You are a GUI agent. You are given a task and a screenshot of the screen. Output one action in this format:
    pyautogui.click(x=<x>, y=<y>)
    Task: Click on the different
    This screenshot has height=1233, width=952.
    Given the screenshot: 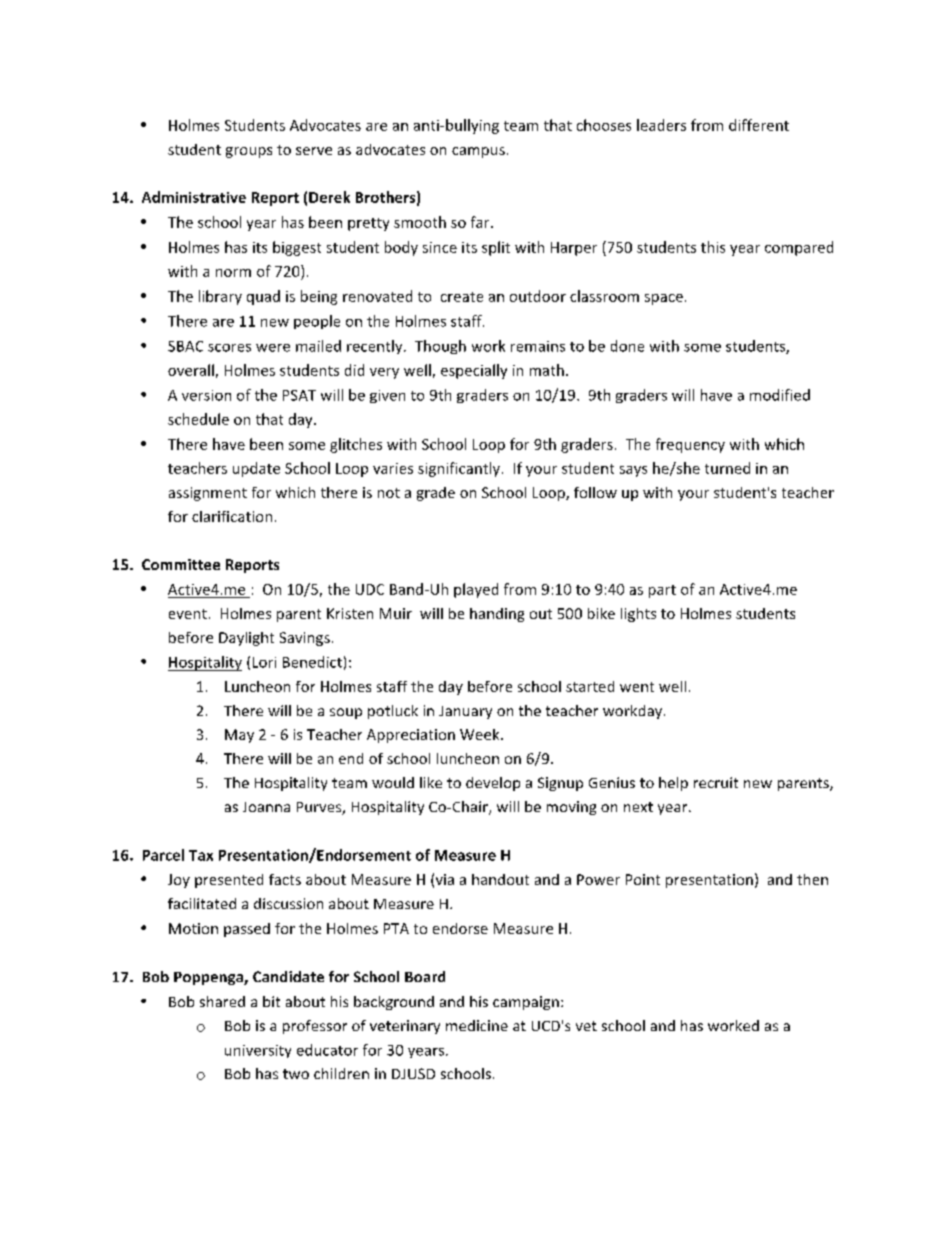 What is the action you would take?
    pyautogui.click(x=759, y=125)
